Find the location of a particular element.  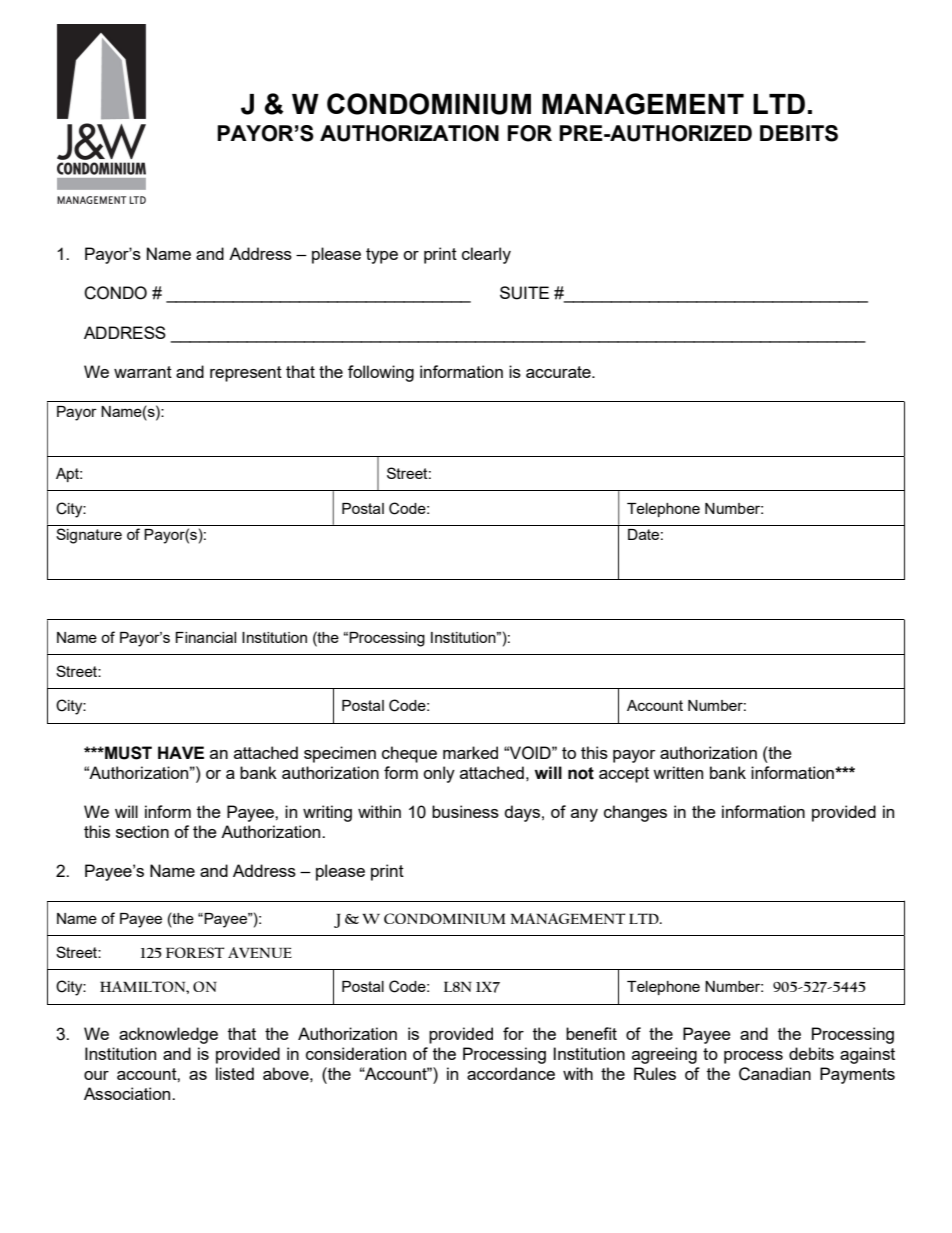

listed is located at coordinates (235, 1073).
